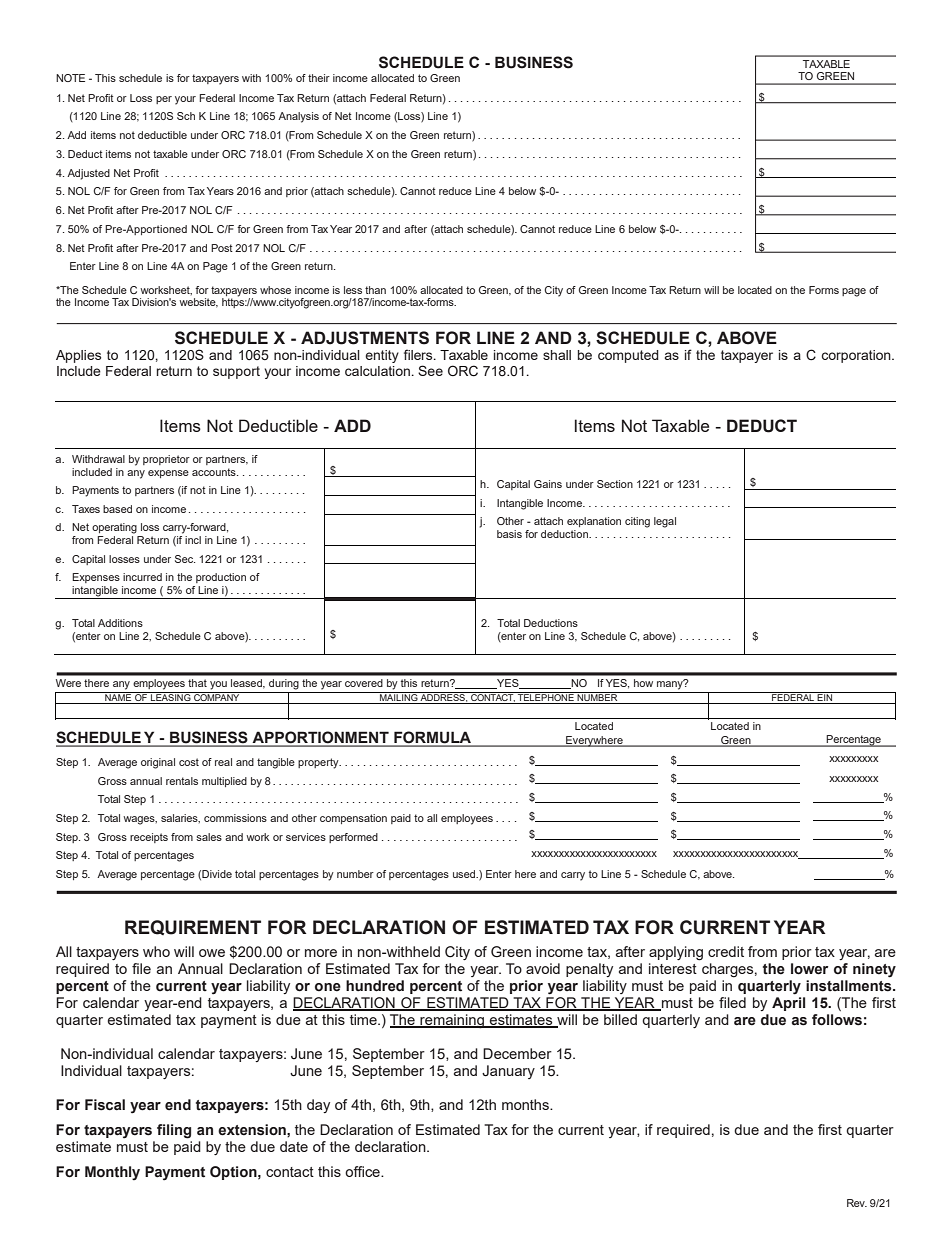 This page has height=1233, width=952. What do you see at coordinates (319, 78) in the page?
I see `their` at bounding box center [319, 78].
